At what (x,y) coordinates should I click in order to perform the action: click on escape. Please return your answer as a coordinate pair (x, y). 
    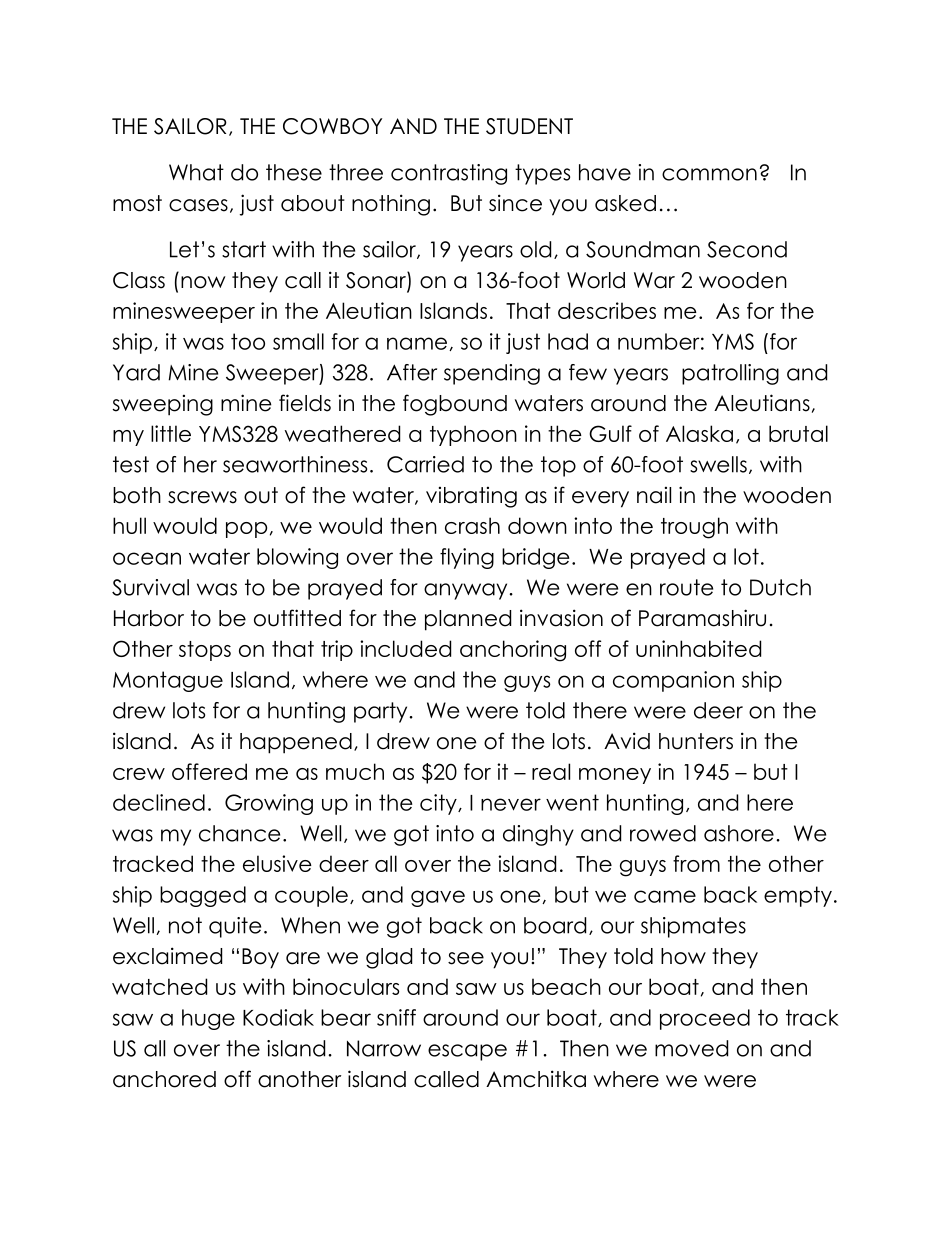
    Looking at the image, I should click on (467, 1052).
